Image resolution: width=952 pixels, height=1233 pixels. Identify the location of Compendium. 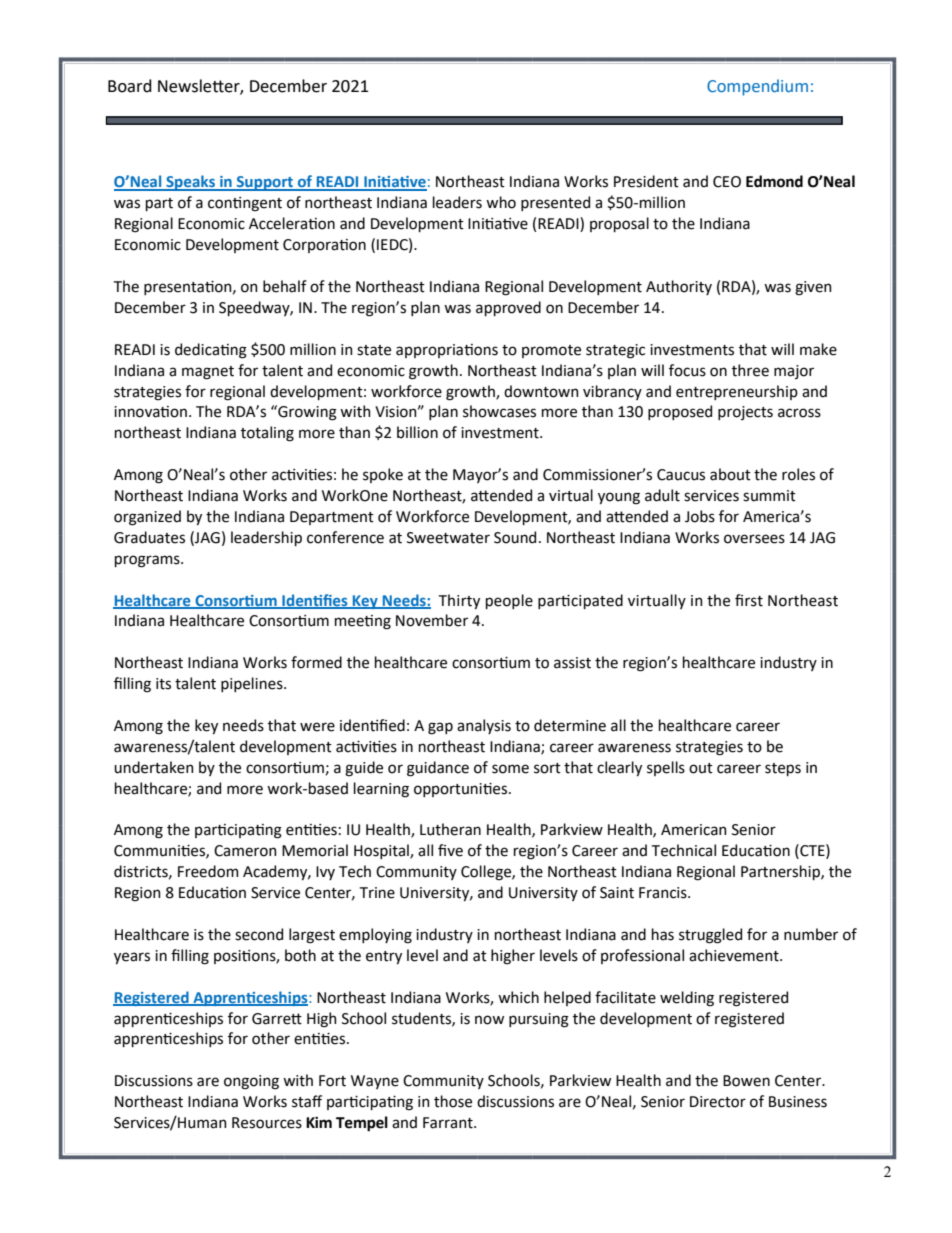
(757, 87).
